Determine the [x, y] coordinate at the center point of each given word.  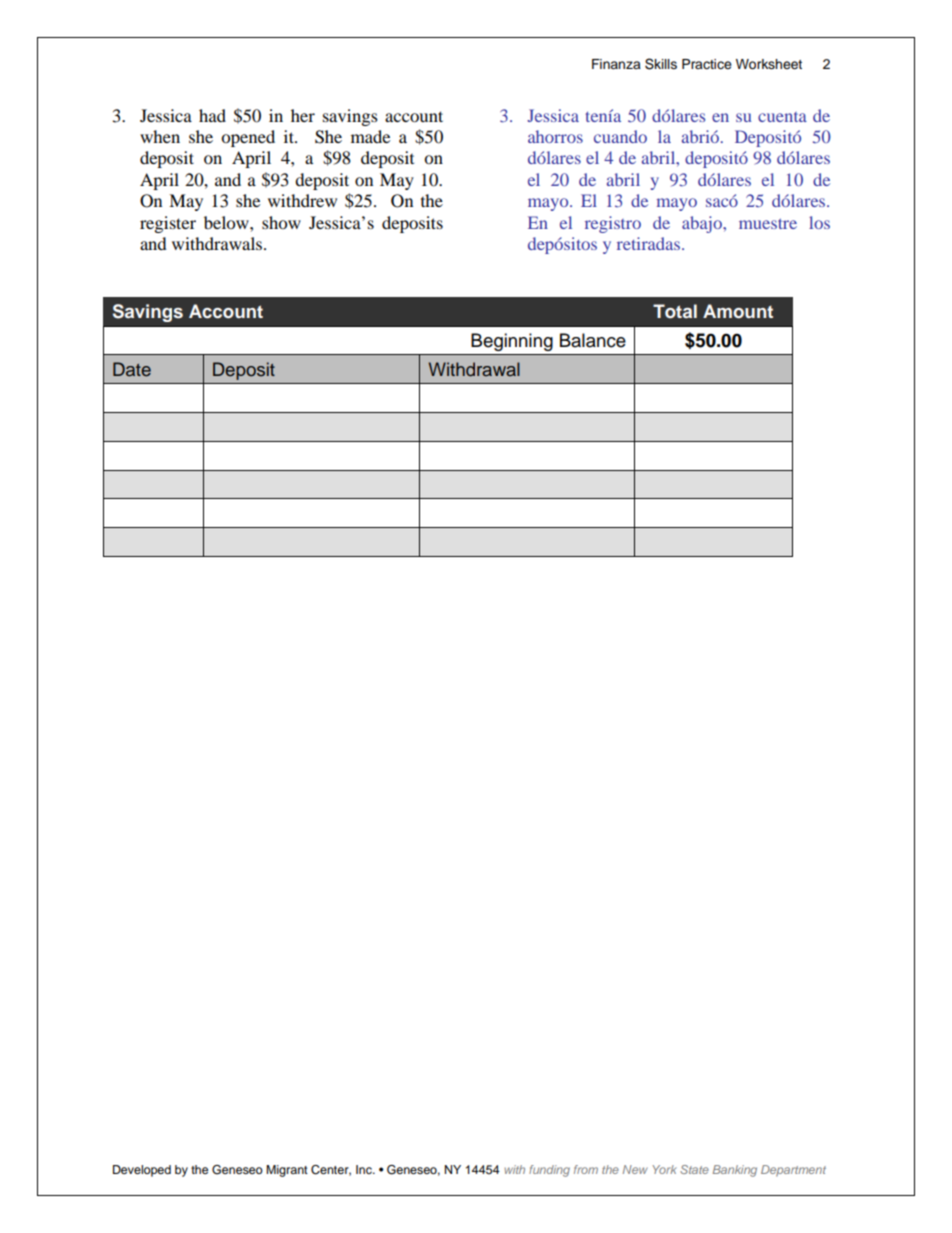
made [370, 136]
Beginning [512, 342]
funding [549, 1171]
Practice [707, 64]
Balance [593, 340]
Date [132, 369]
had [212, 115]
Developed [142, 1171]
